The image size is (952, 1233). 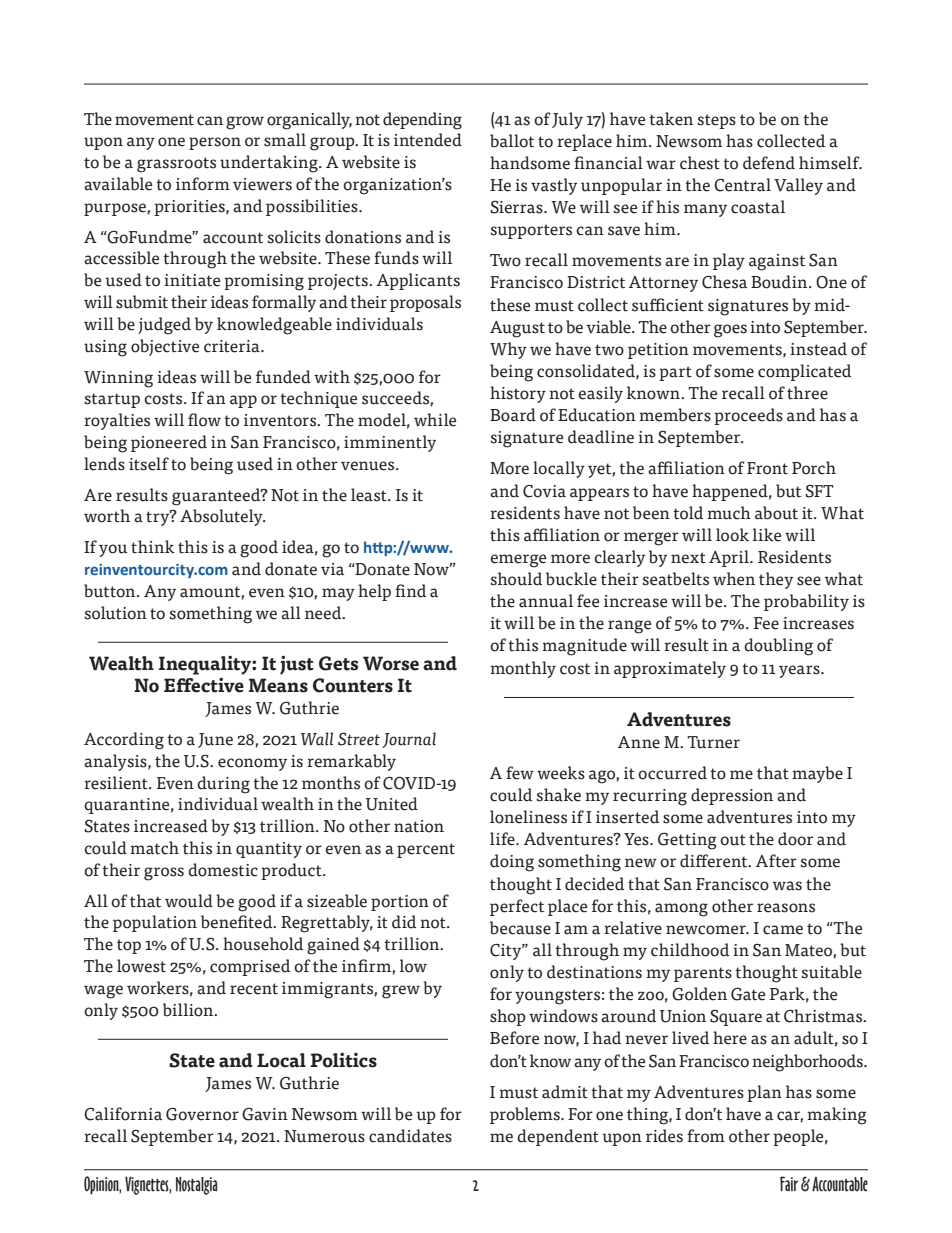 I want to click on Nostalgia, so click(x=196, y=1185).
